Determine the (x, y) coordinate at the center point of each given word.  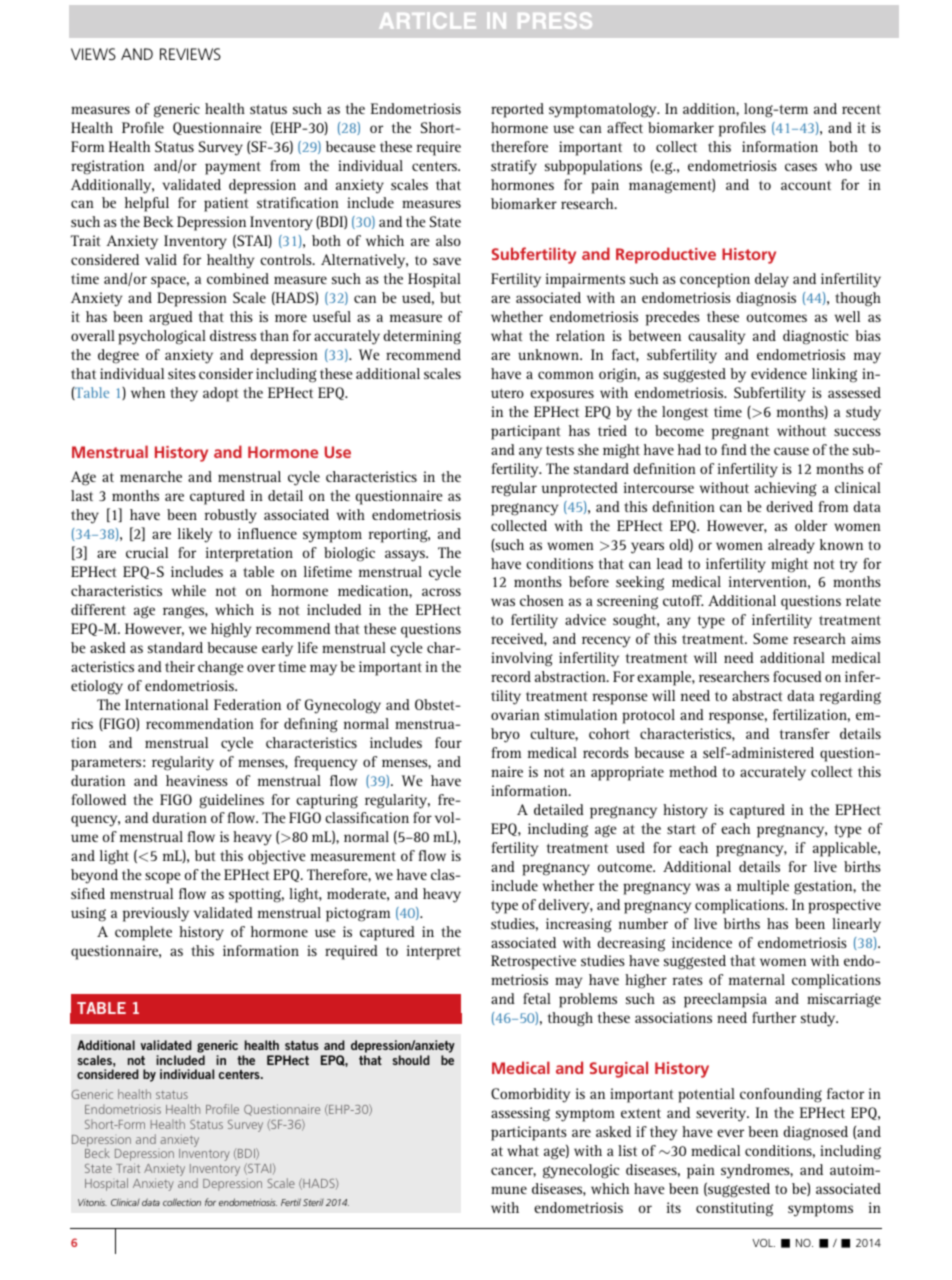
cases (801, 167)
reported (517, 110)
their (180, 666)
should (411, 1060)
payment (233, 168)
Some (770, 638)
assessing (520, 1114)
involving (522, 659)
